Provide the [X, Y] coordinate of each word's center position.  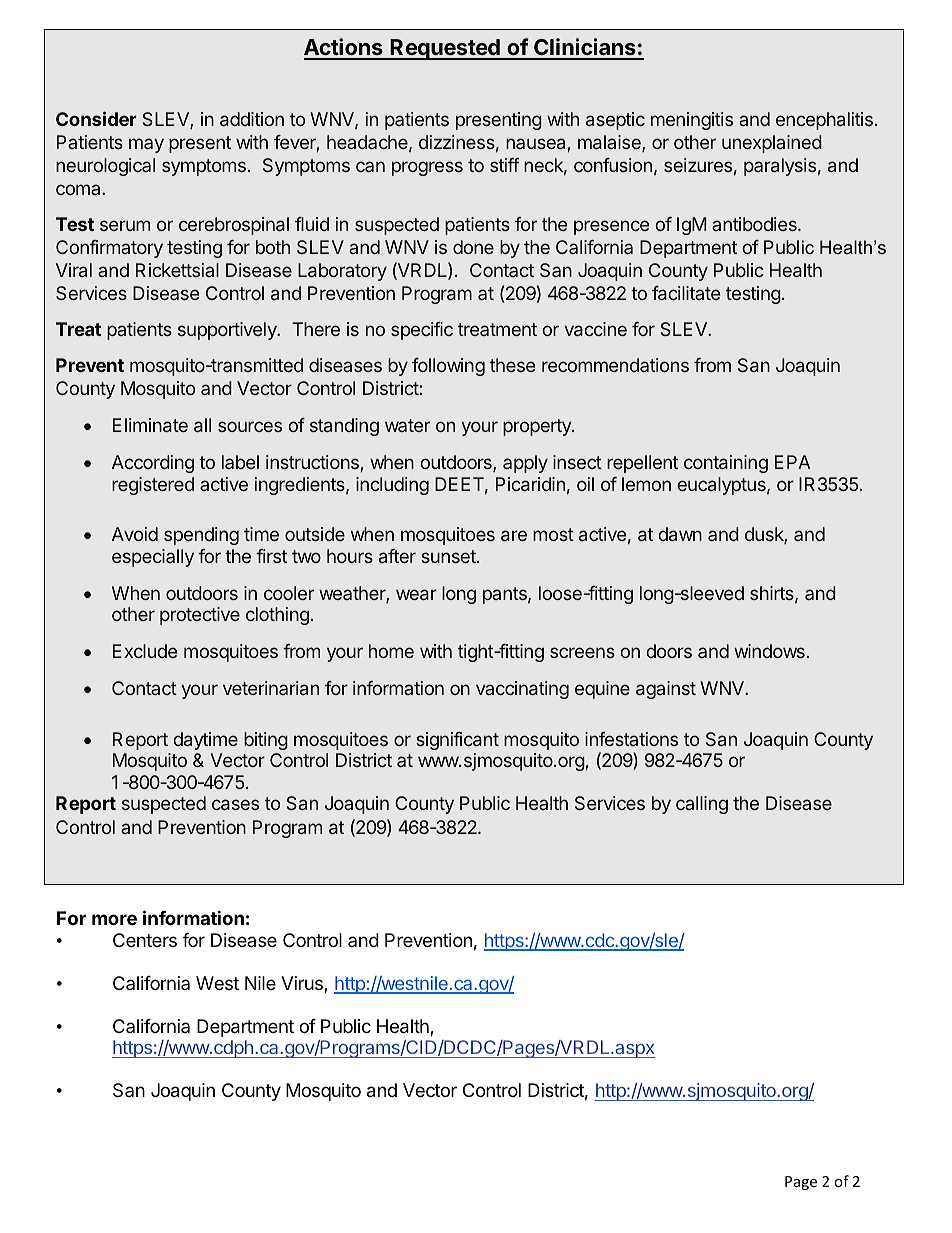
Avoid [135, 534]
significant [457, 741]
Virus [303, 984]
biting [266, 741]
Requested [445, 49]
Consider [96, 118]
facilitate [686, 293]
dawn [680, 534]
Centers [145, 940]
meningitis [692, 121]
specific [422, 331]
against [666, 690]
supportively [228, 331]
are [514, 535]
